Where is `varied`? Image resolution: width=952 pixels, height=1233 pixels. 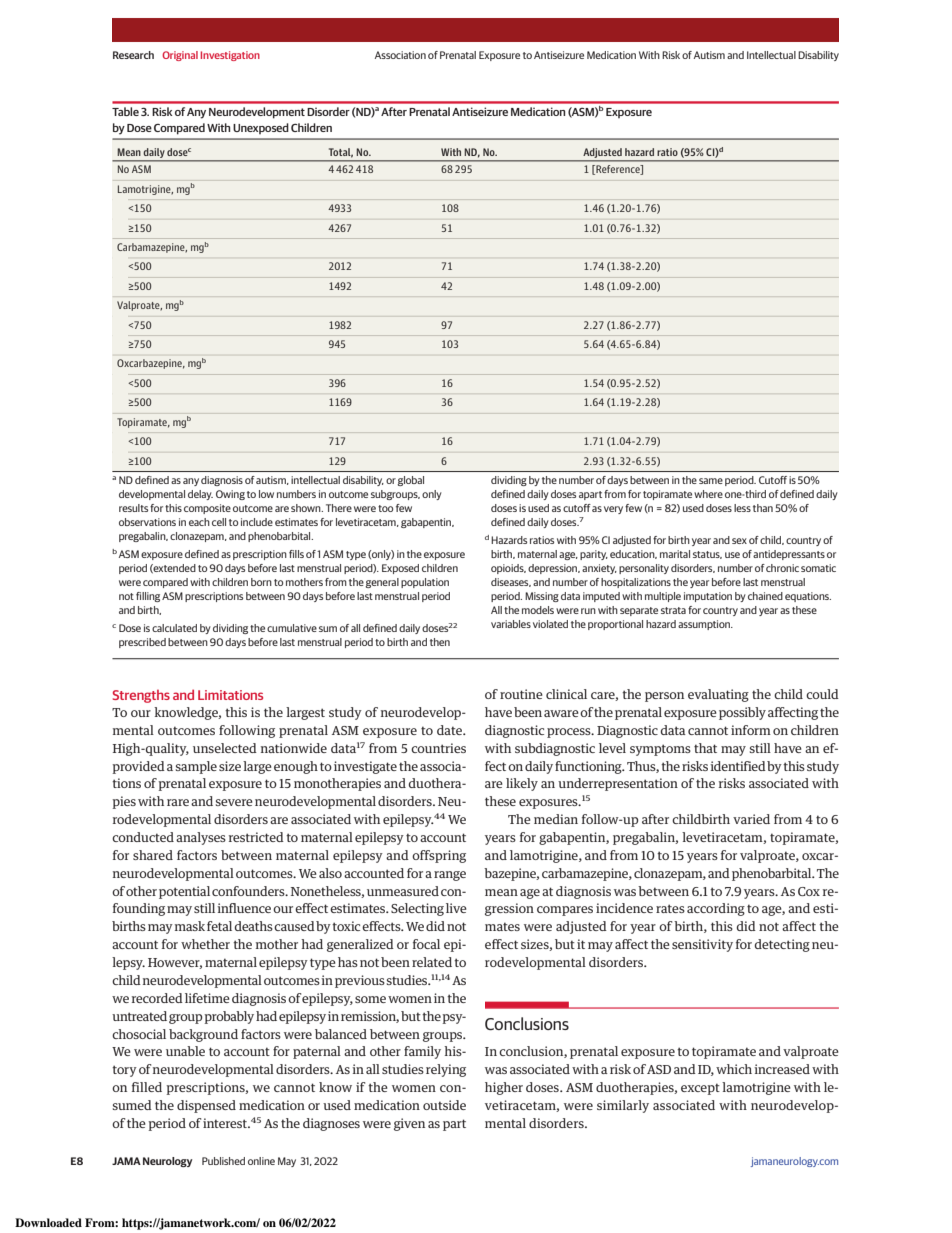
varied is located at coordinates (751, 819).
